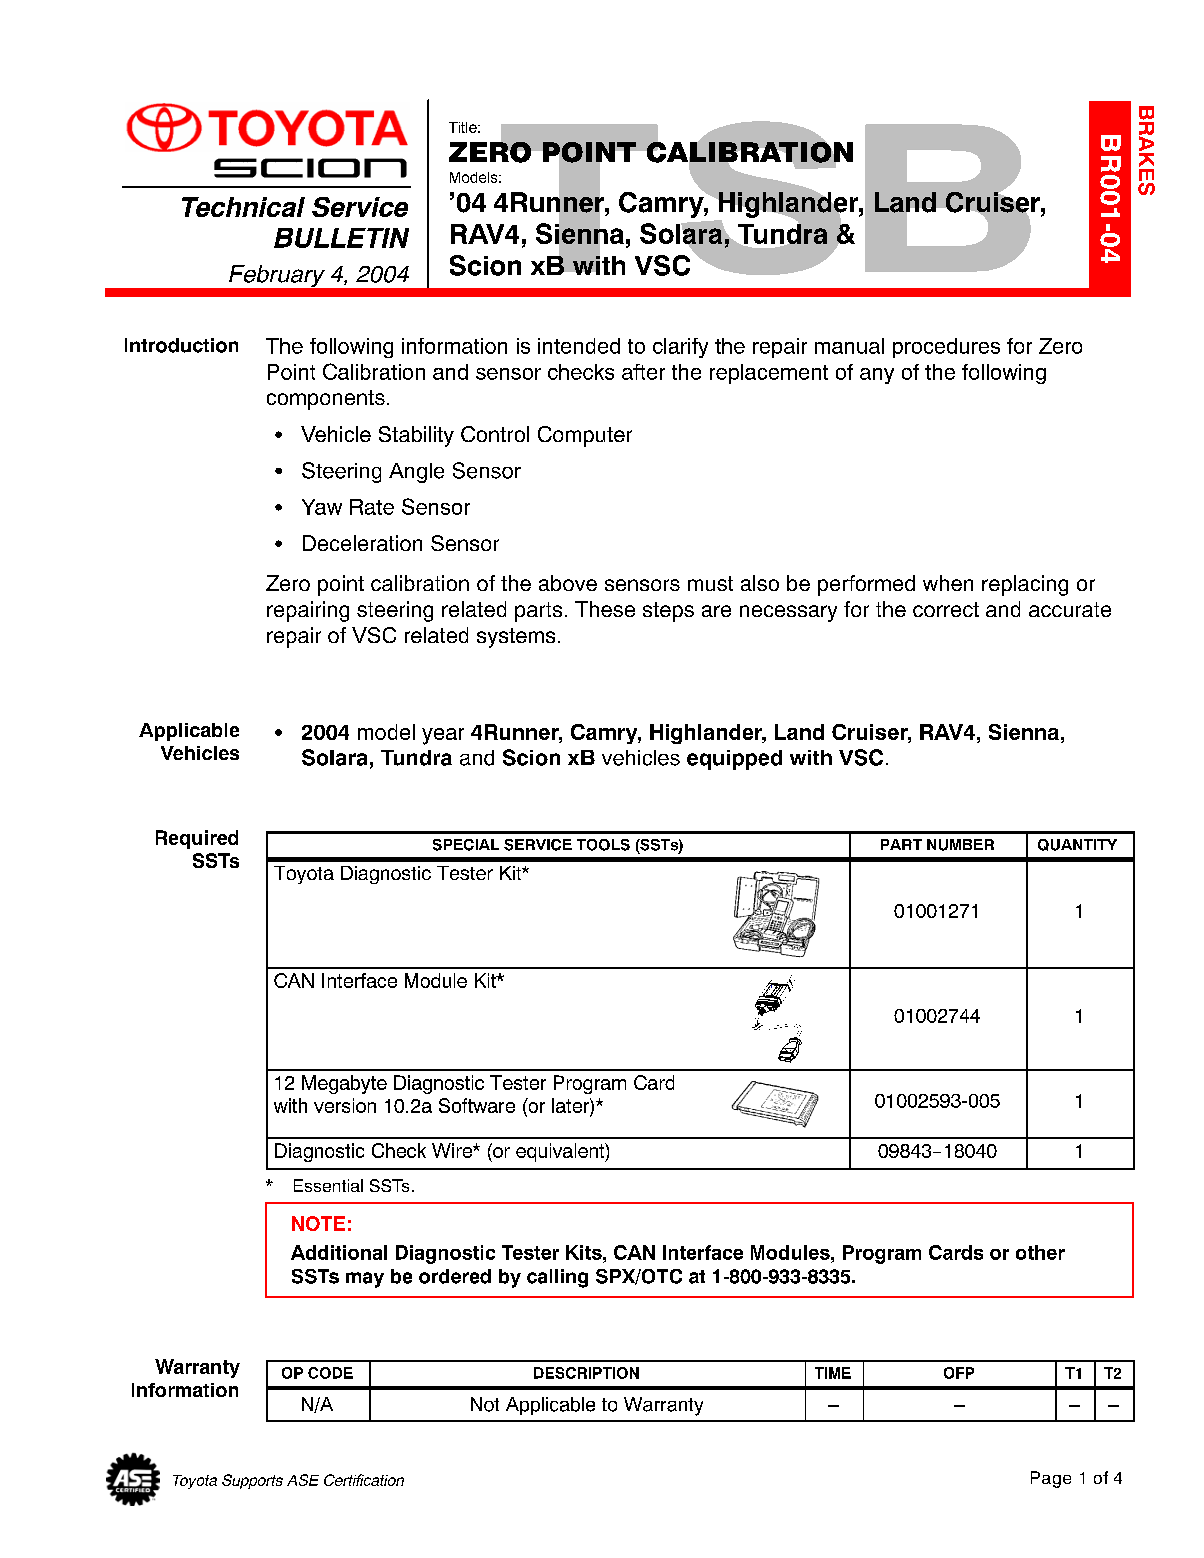  What do you see at coordinates (960, 845) in the image?
I see `NUMBER` at bounding box center [960, 845].
